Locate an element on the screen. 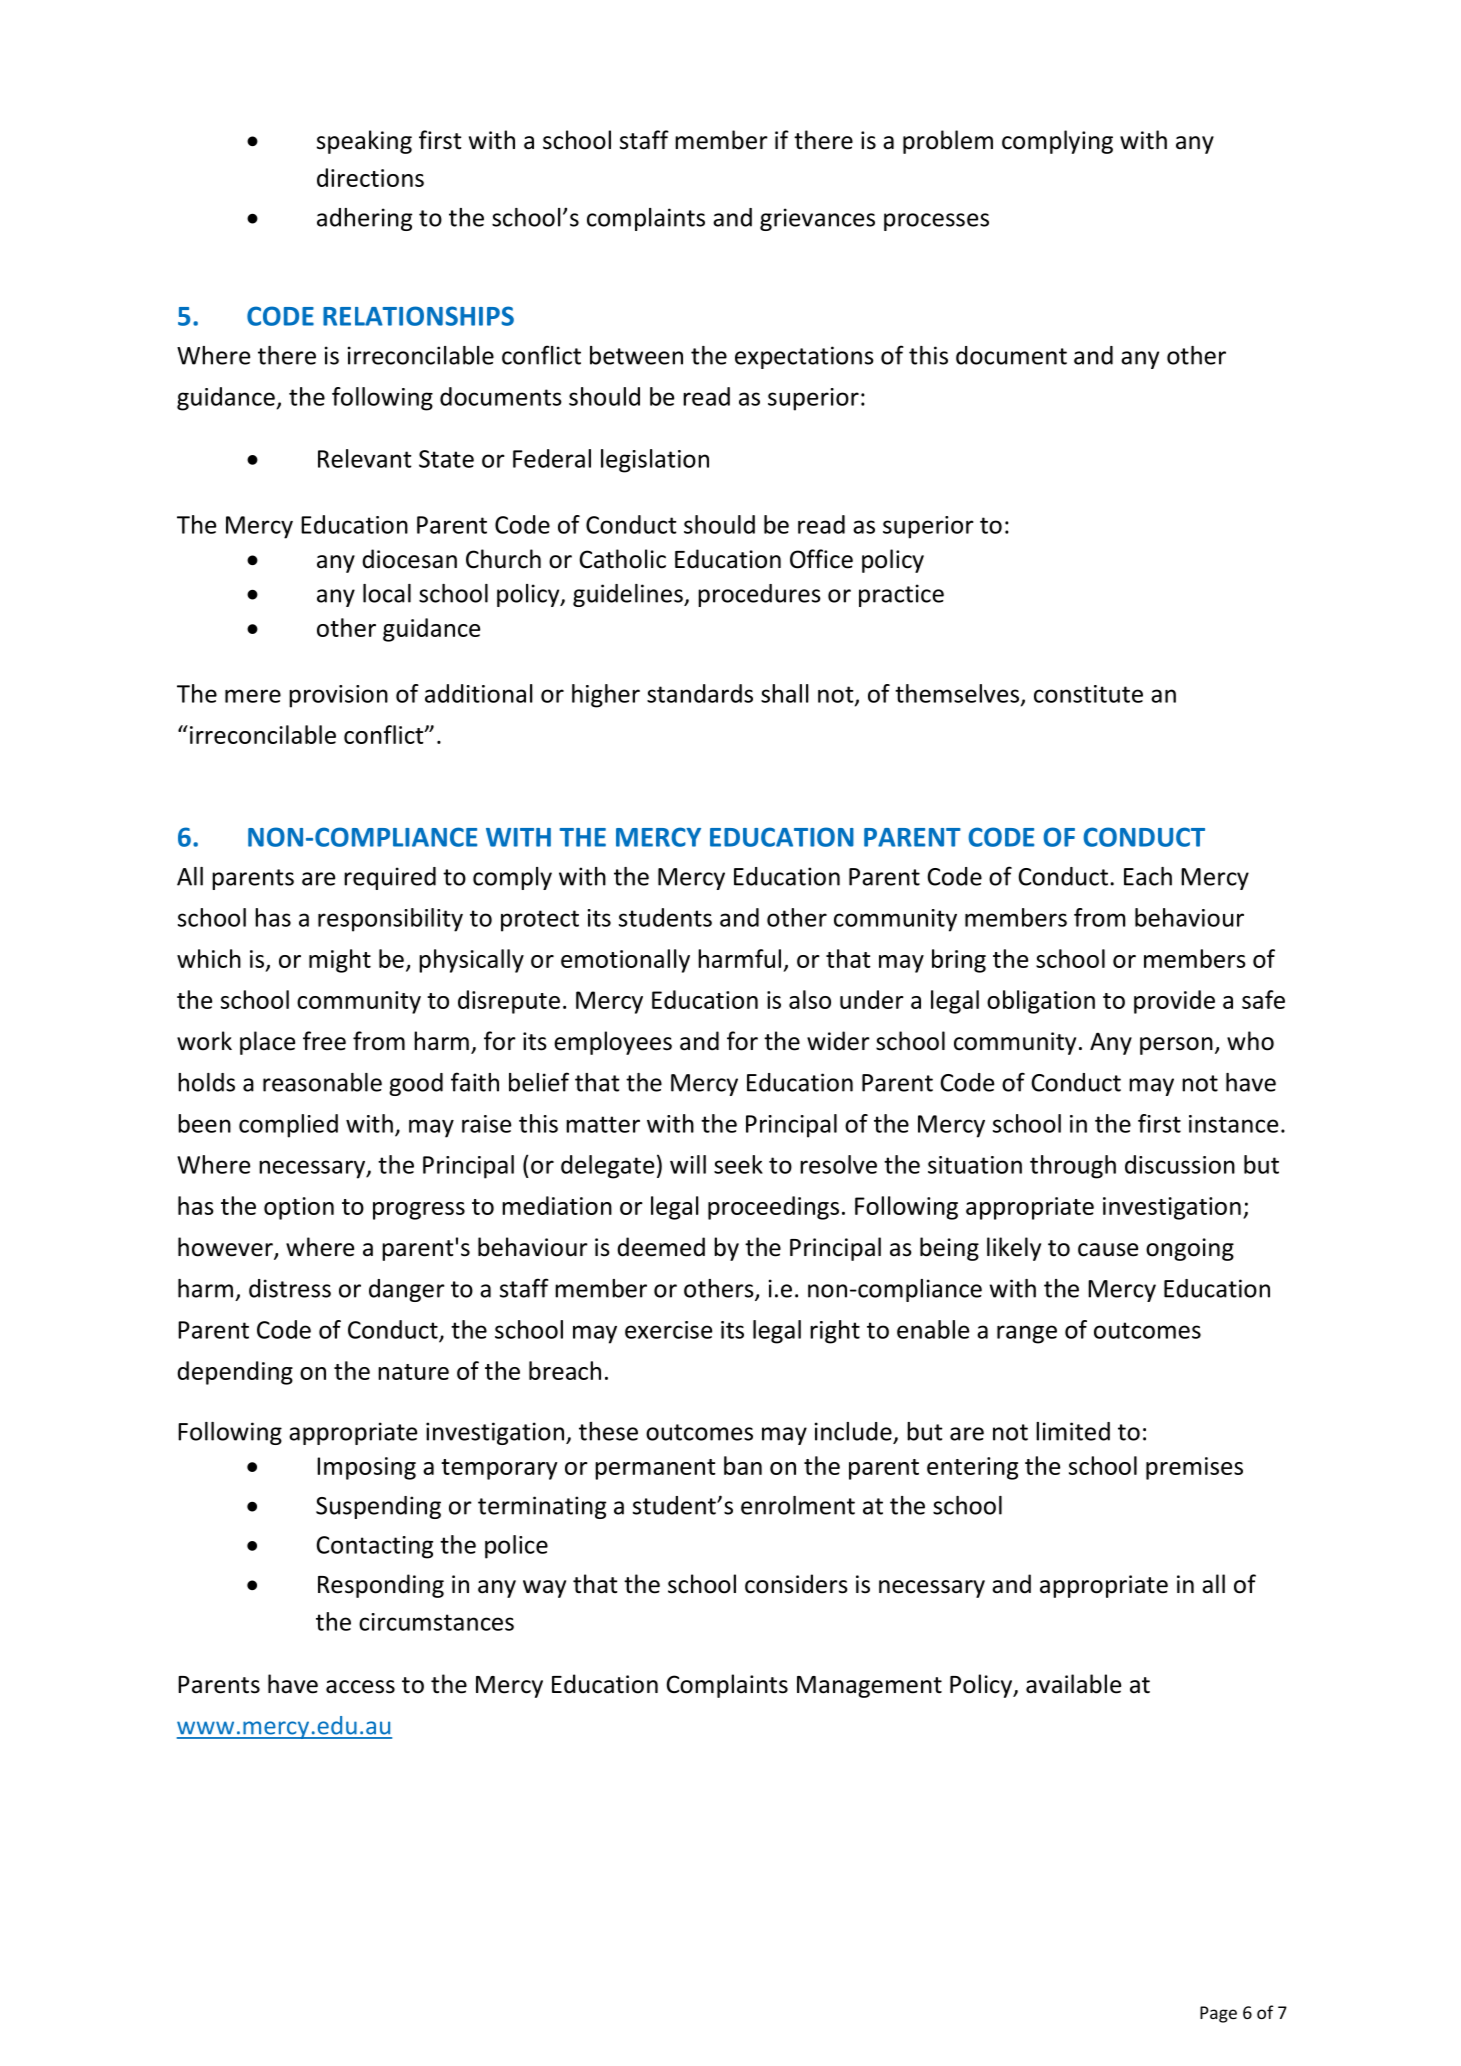  person is located at coordinates (1176, 1046).
